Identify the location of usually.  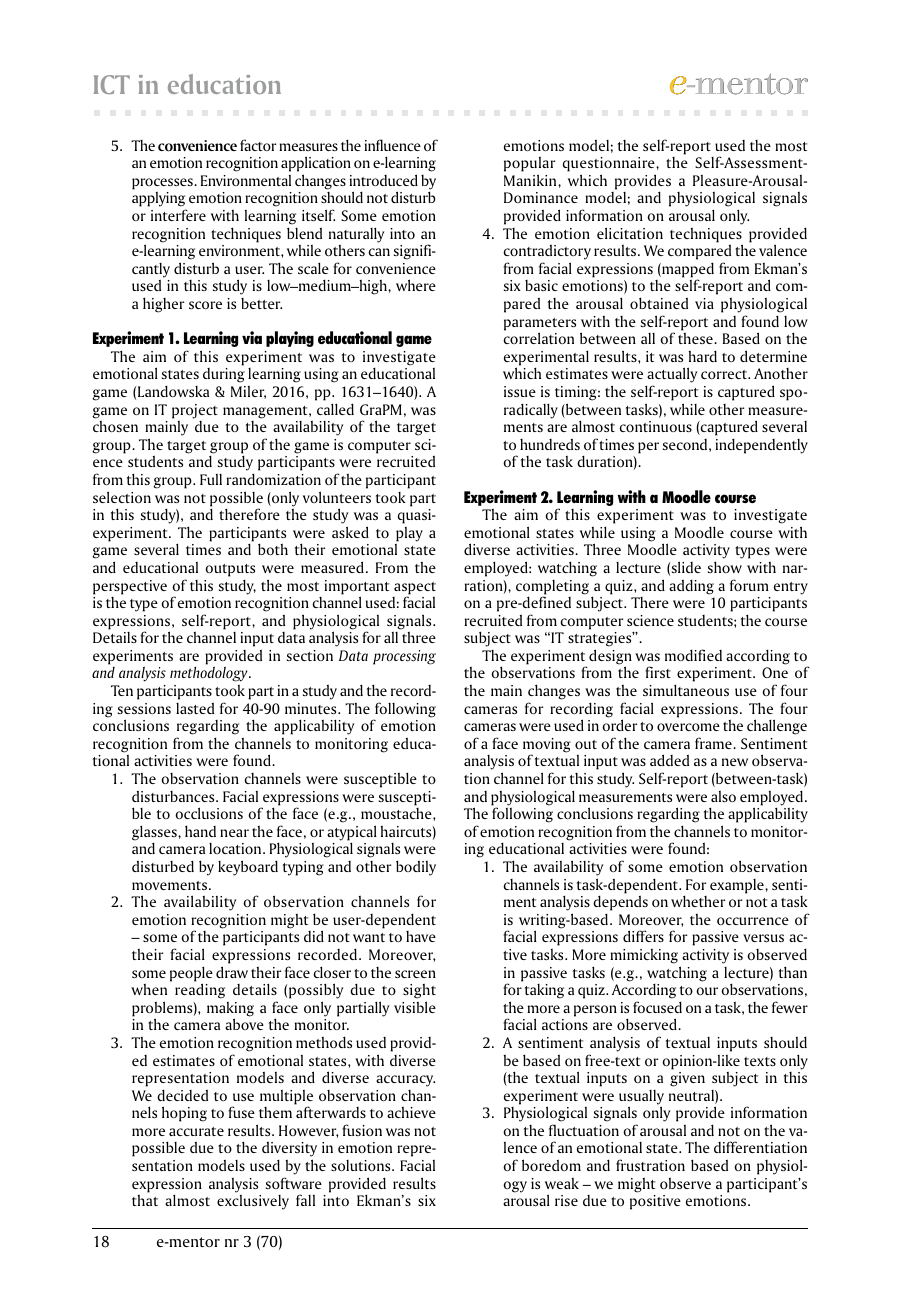
(641, 1098).
